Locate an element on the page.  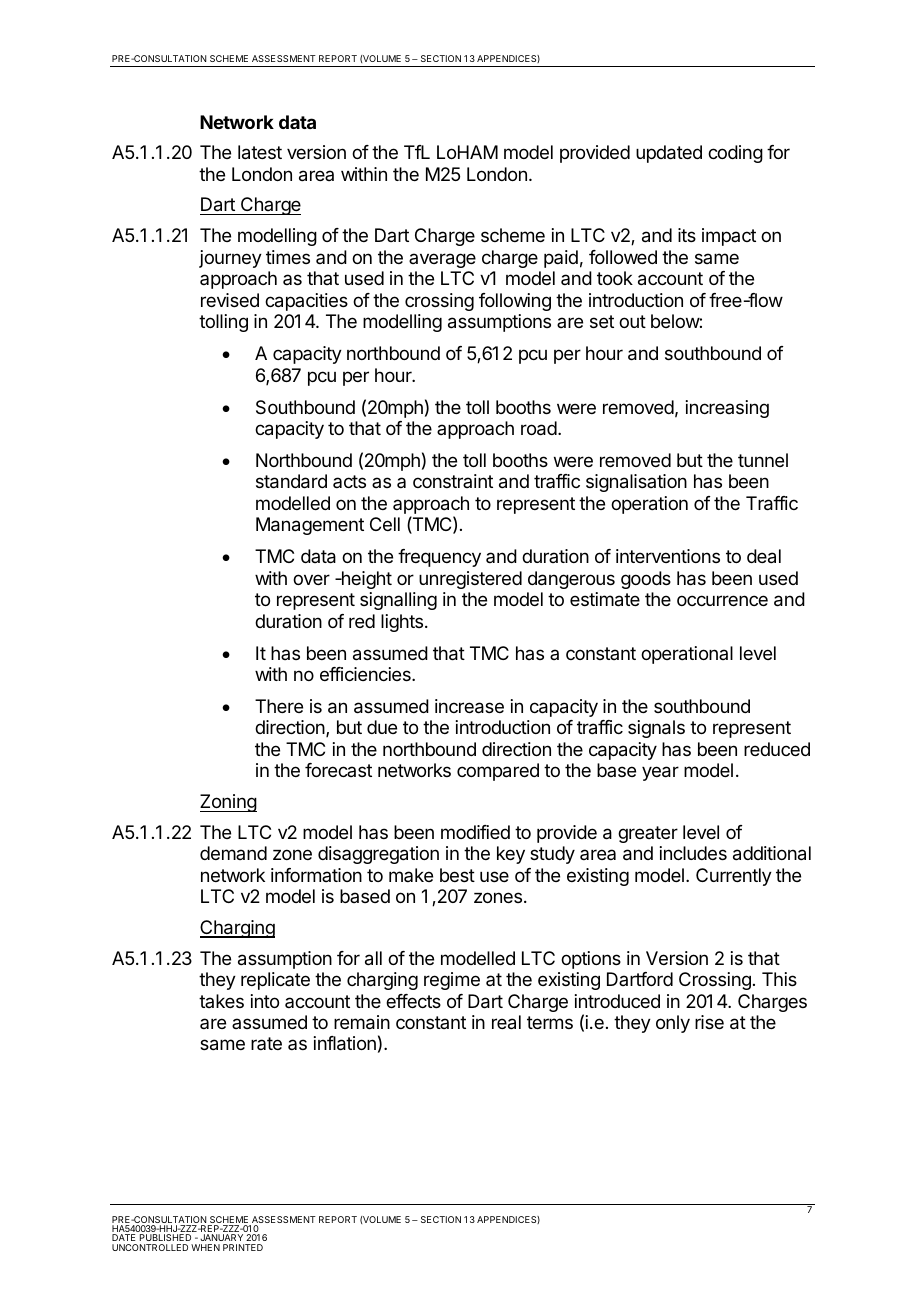
latest is located at coordinates (260, 152).
